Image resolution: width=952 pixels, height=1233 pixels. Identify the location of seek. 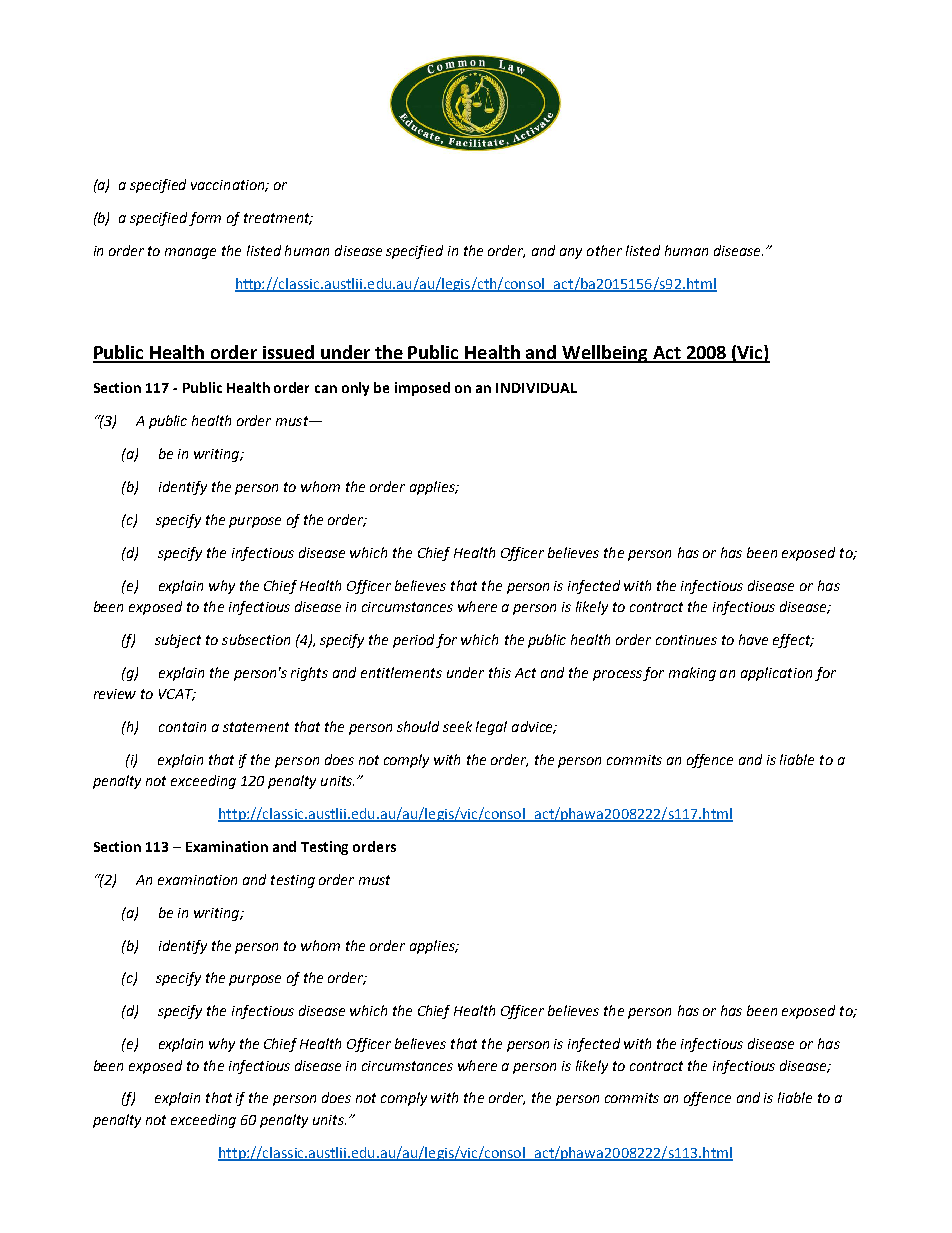
(457, 726).
